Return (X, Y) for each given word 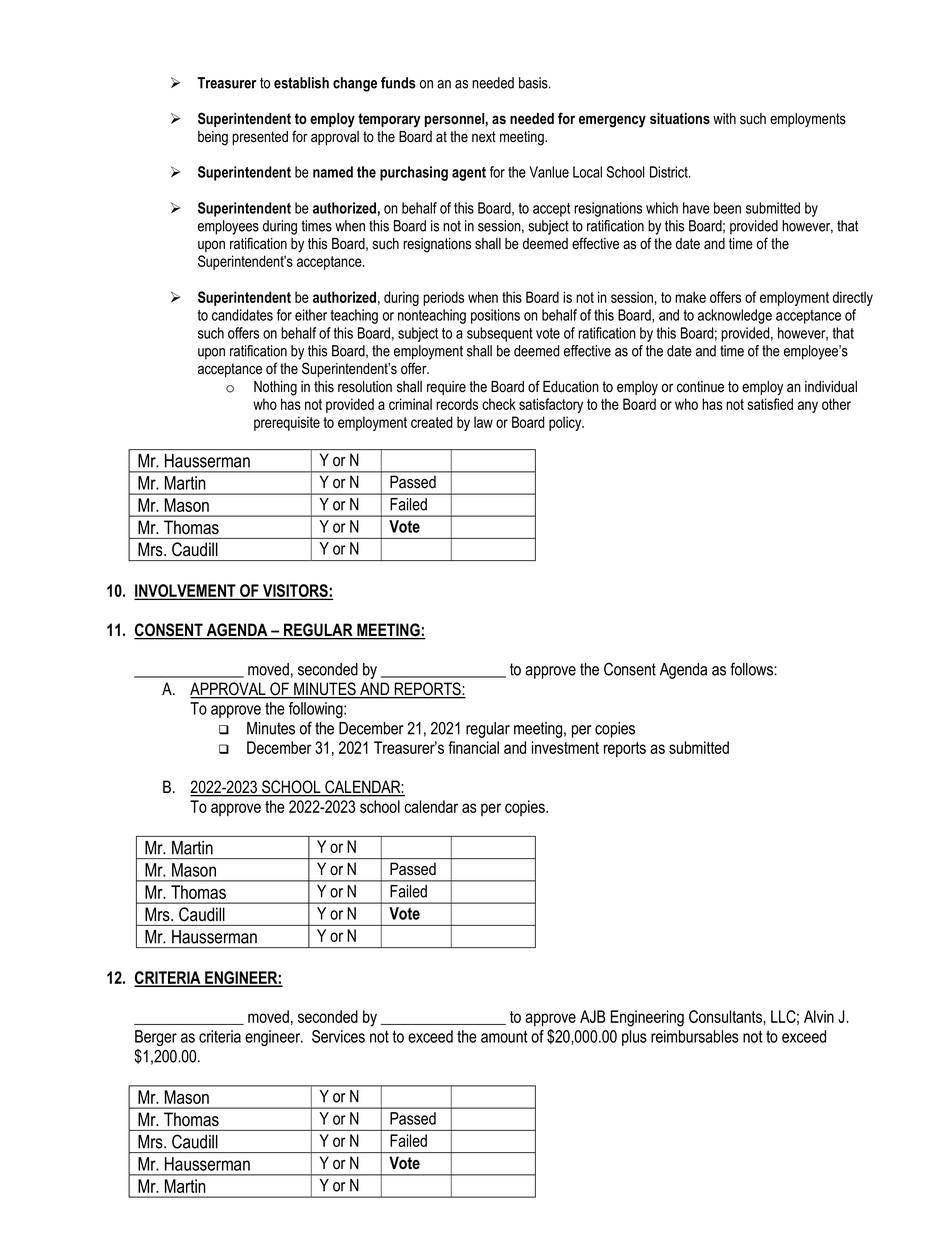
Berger (156, 1038)
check (499, 404)
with (724, 118)
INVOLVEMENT (186, 591)
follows (752, 669)
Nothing (275, 388)
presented (260, 138)
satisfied (770, 404)
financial (473, 747)
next (484, 137)
